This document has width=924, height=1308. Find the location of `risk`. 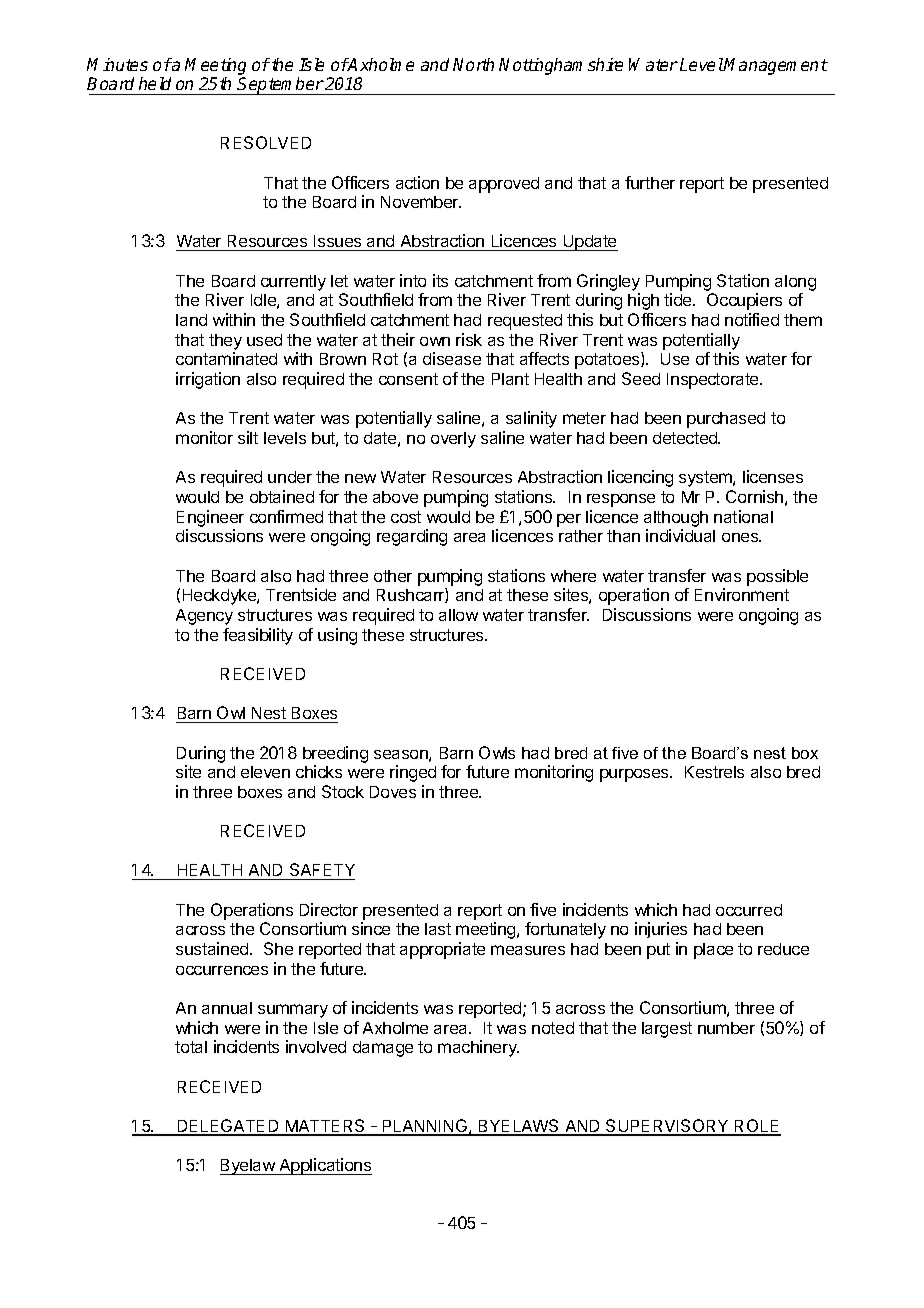

risk is located at coordinates (469, 339).
